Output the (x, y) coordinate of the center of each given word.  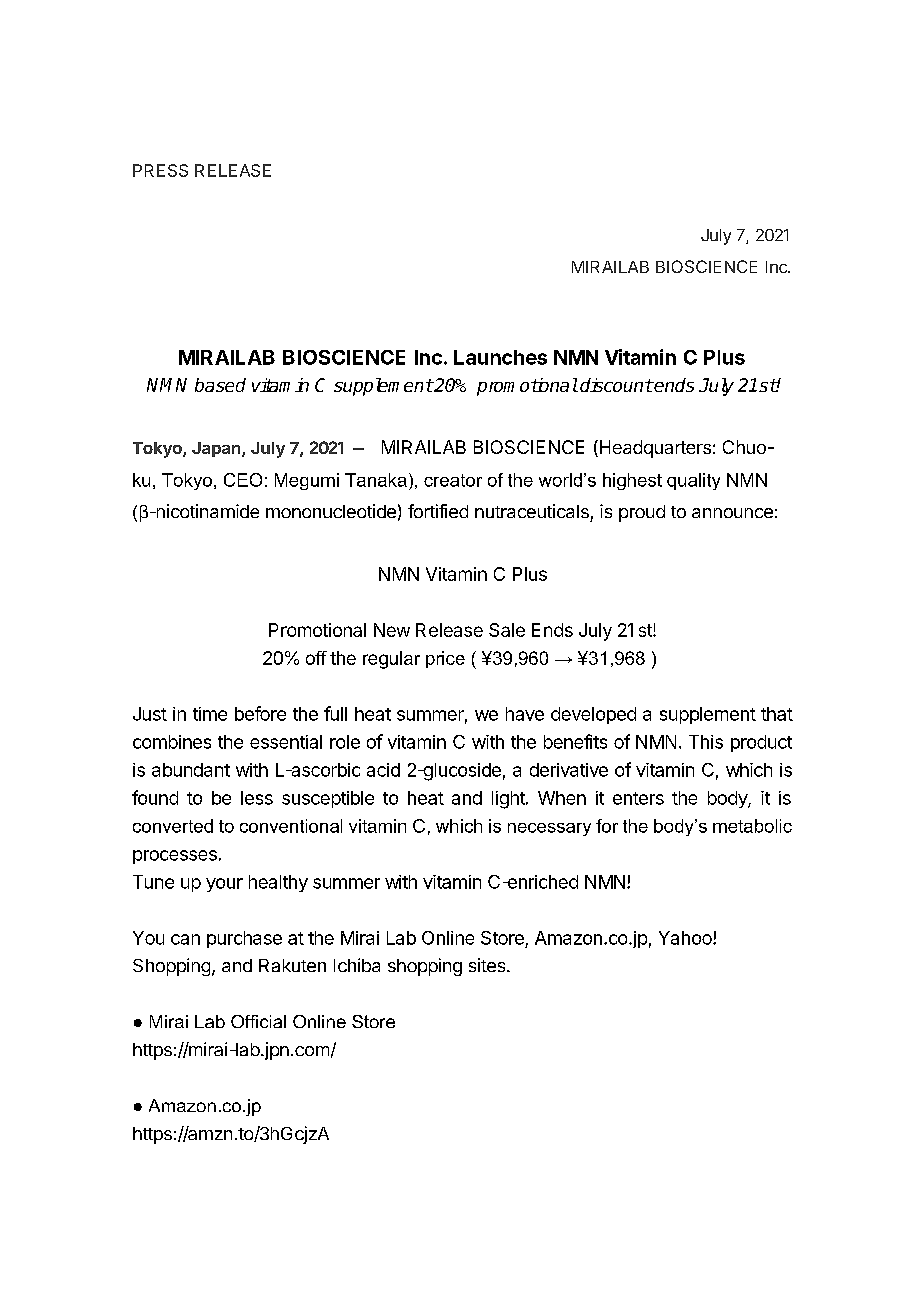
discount (616, 385)
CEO (243, 480)
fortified (438, 511)
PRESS (160, 170)
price (445, 659)
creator (453, 480)
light (509, 800)
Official (258, 1021)
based (220, 385)
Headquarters (654, 449)
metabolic (752, 826)
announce (732, 513)
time (210, 714)
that (777, 714)
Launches (500, 357)
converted (173, 826)
